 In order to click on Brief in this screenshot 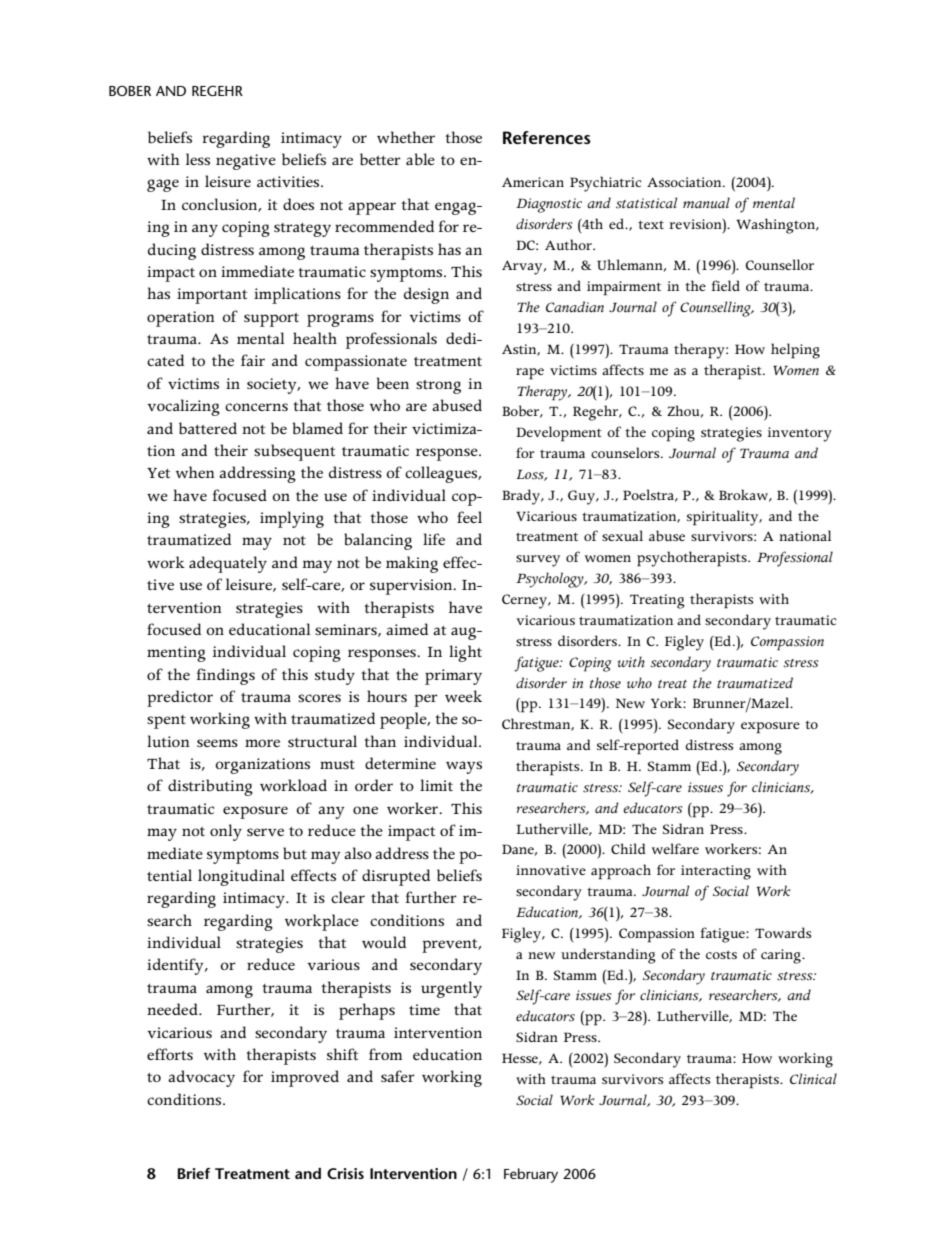, I will do `click(194, 1173)`.
